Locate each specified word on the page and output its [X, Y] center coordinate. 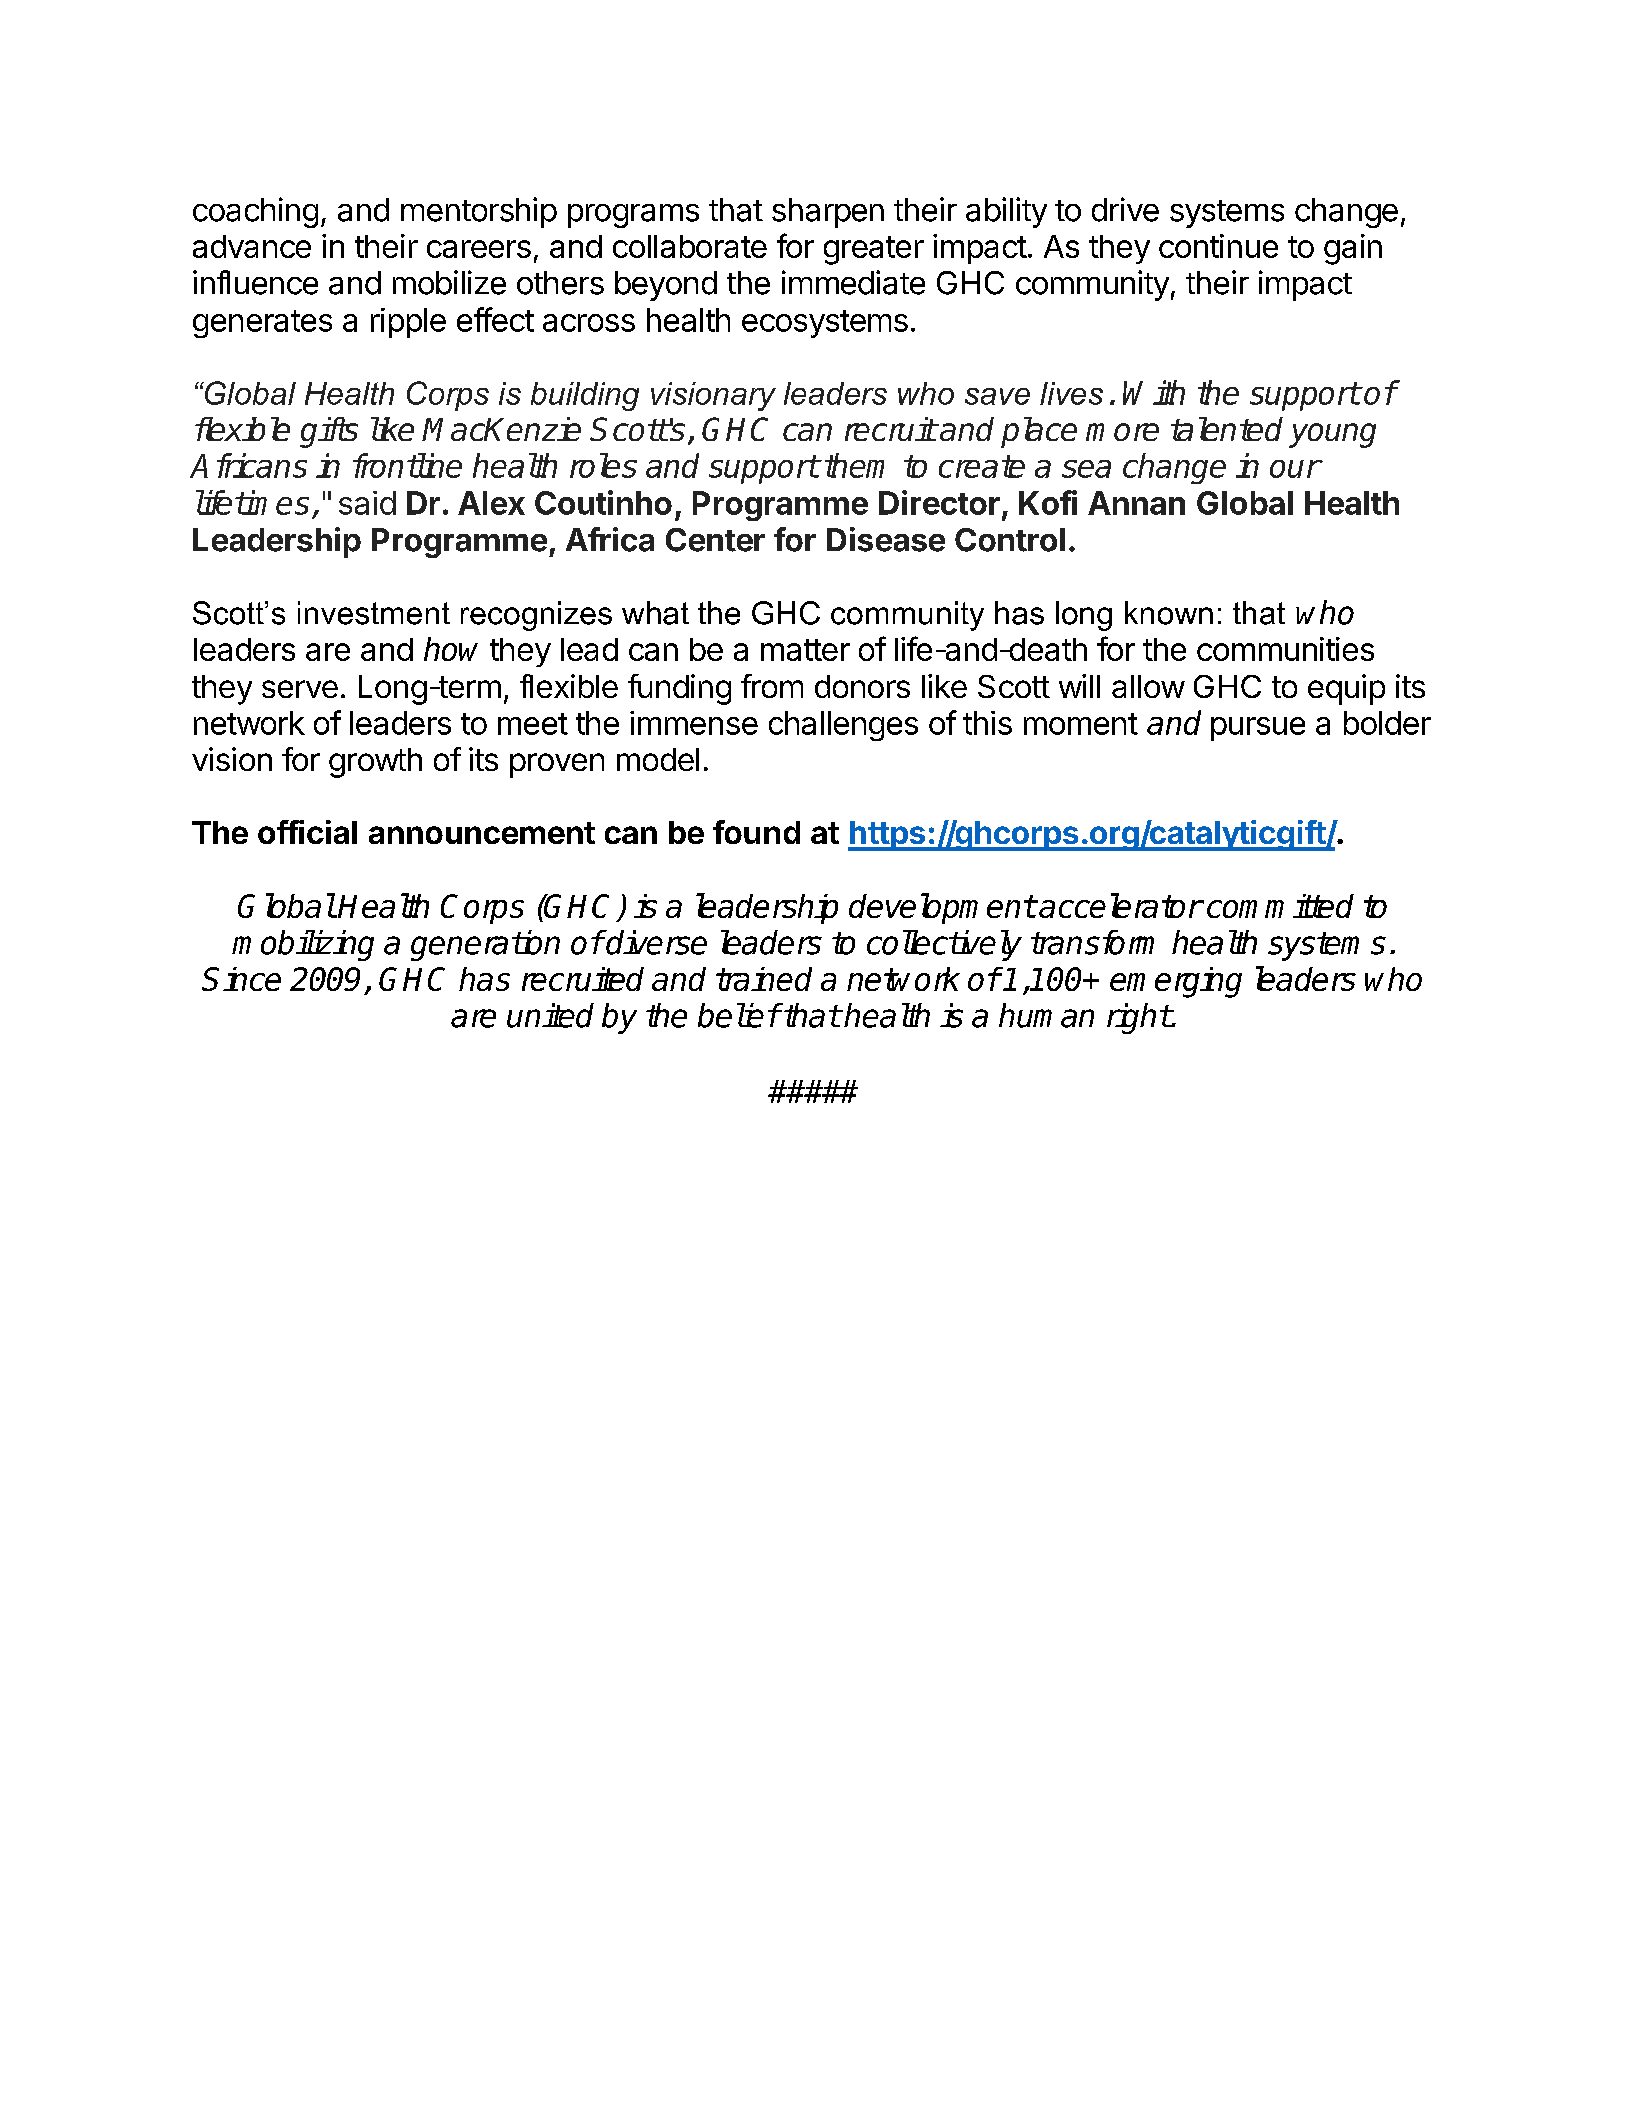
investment [374, 613]
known [1169, 613]
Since [241, 979]
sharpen [828, 213]
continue [1218, 246]
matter [805, 650]
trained [764, 979]
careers [479, 249]
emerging [1176, 982]
